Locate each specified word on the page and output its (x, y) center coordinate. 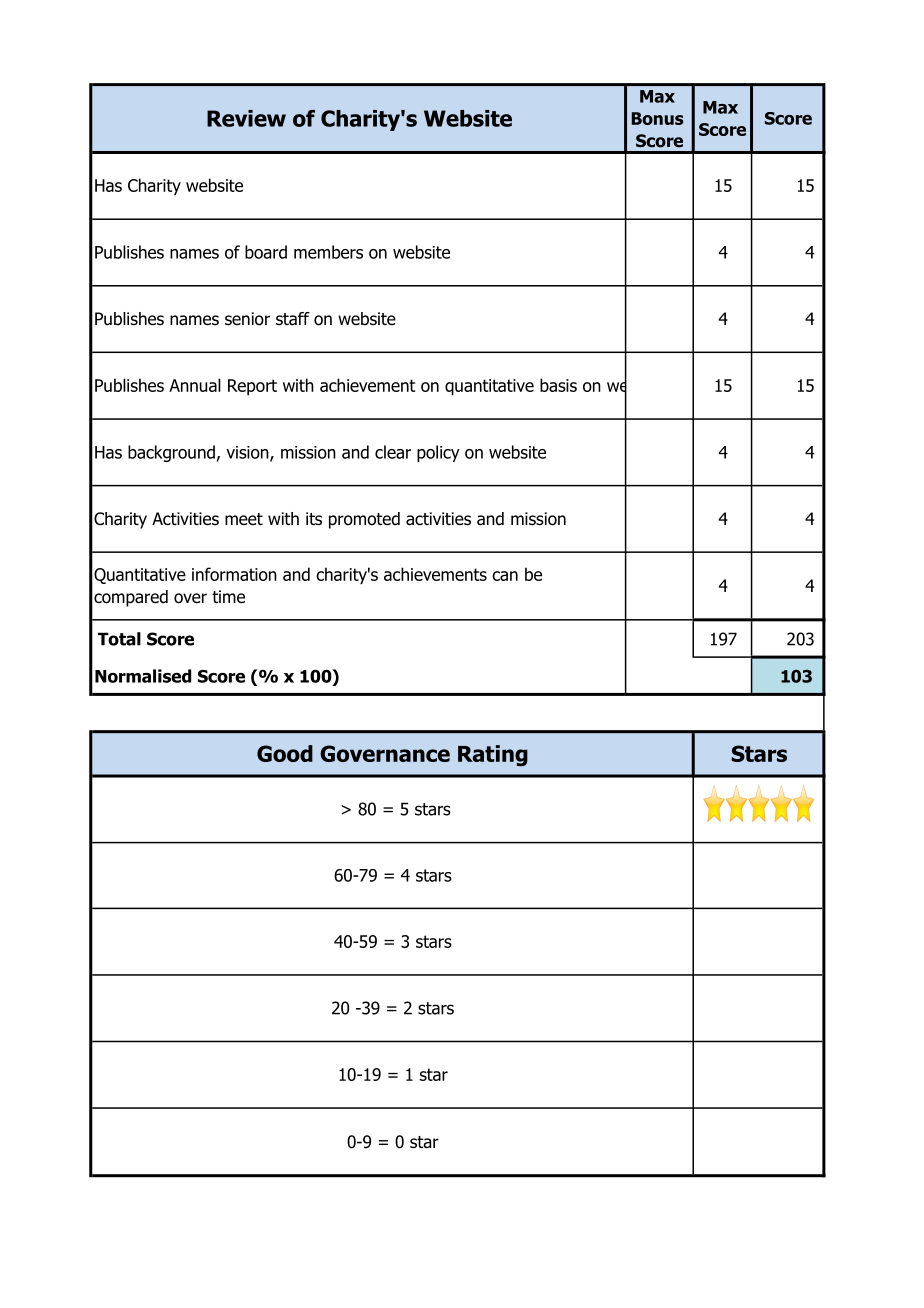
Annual (195, 385)
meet (244, 519)
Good (285, 753)
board (266, 252)
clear (393, 452)
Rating (493, 756)
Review (246, 118)
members (328, 252)
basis (558, 385)
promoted (364, 520)
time (228, 597)
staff (293, 319)
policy (438, 453)
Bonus (658, 118)
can (505, 576)
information (234, 574)
